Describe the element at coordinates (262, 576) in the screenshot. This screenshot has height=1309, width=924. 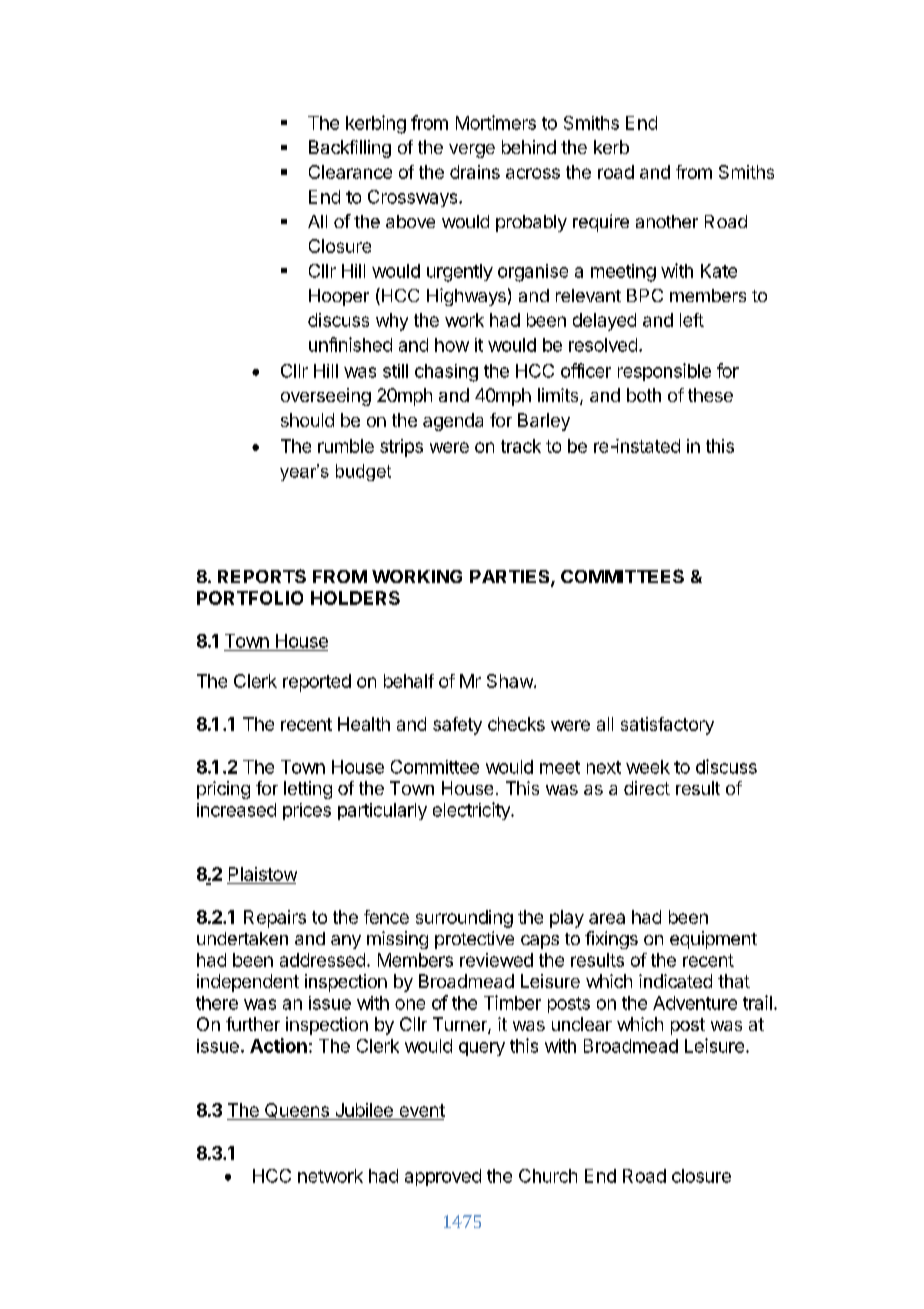
I see `REPORTS` at that location.
